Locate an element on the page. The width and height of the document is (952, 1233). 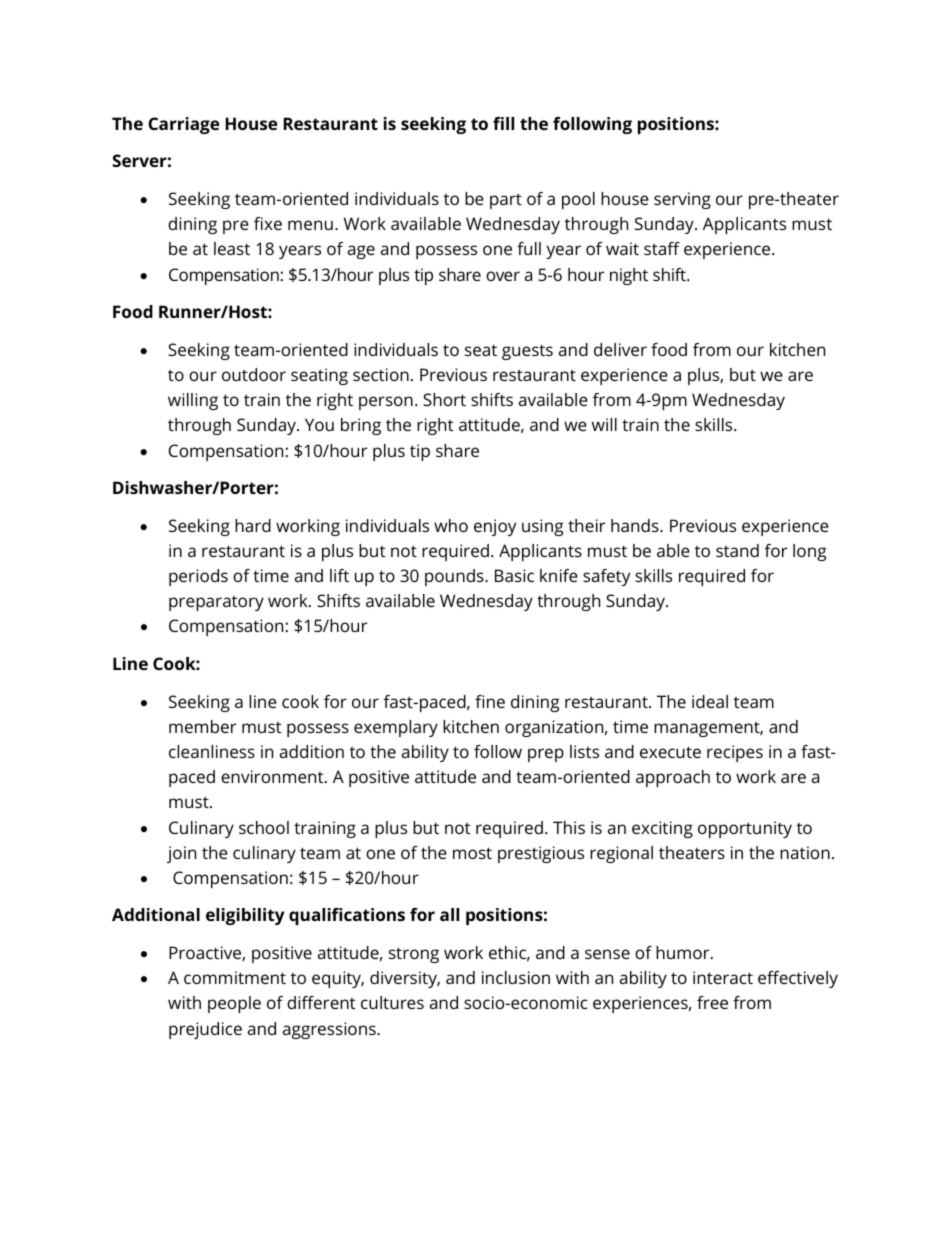
Carriage is located at coordinates (183, 125).
